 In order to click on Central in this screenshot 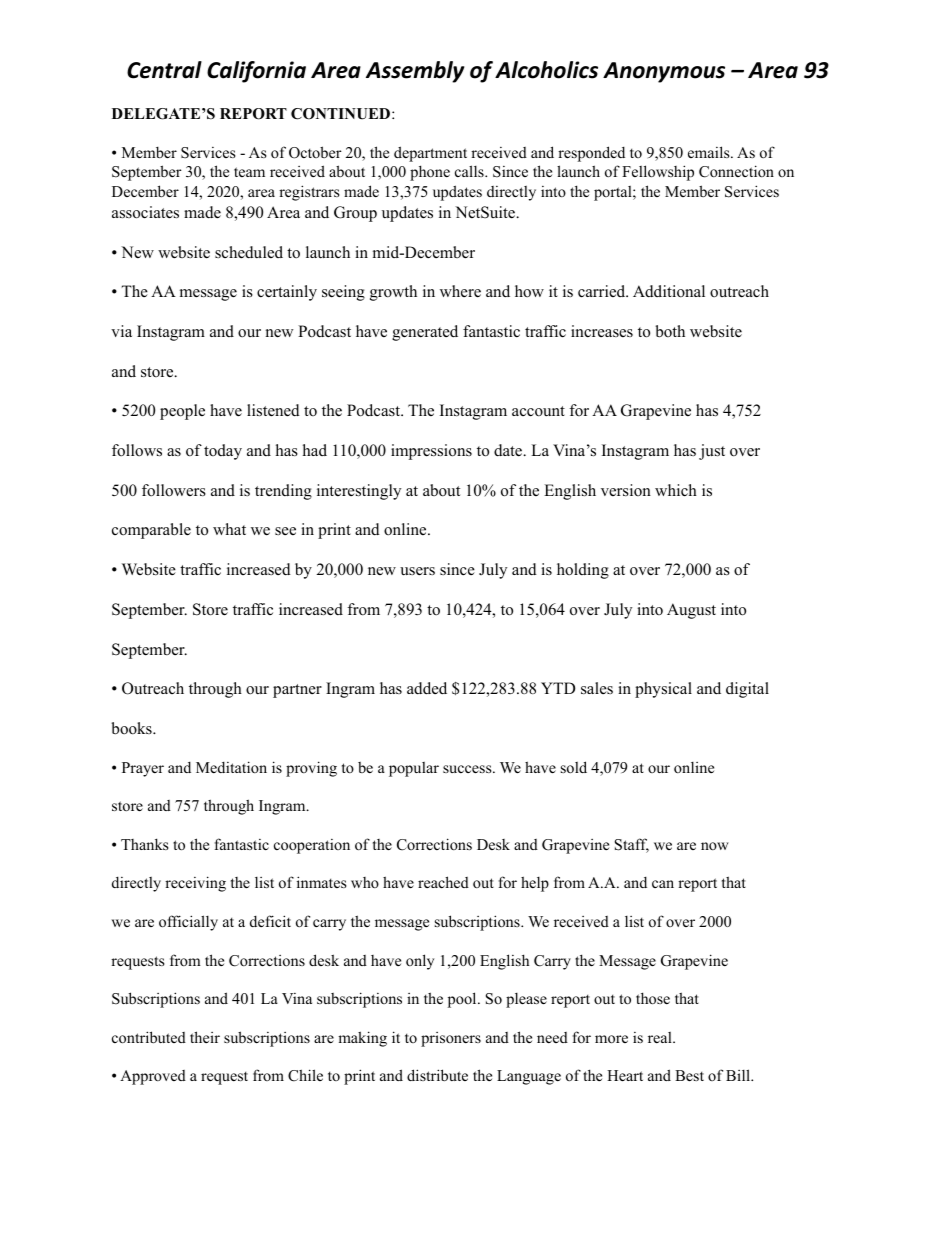, I will do `click(164, 70)`.
